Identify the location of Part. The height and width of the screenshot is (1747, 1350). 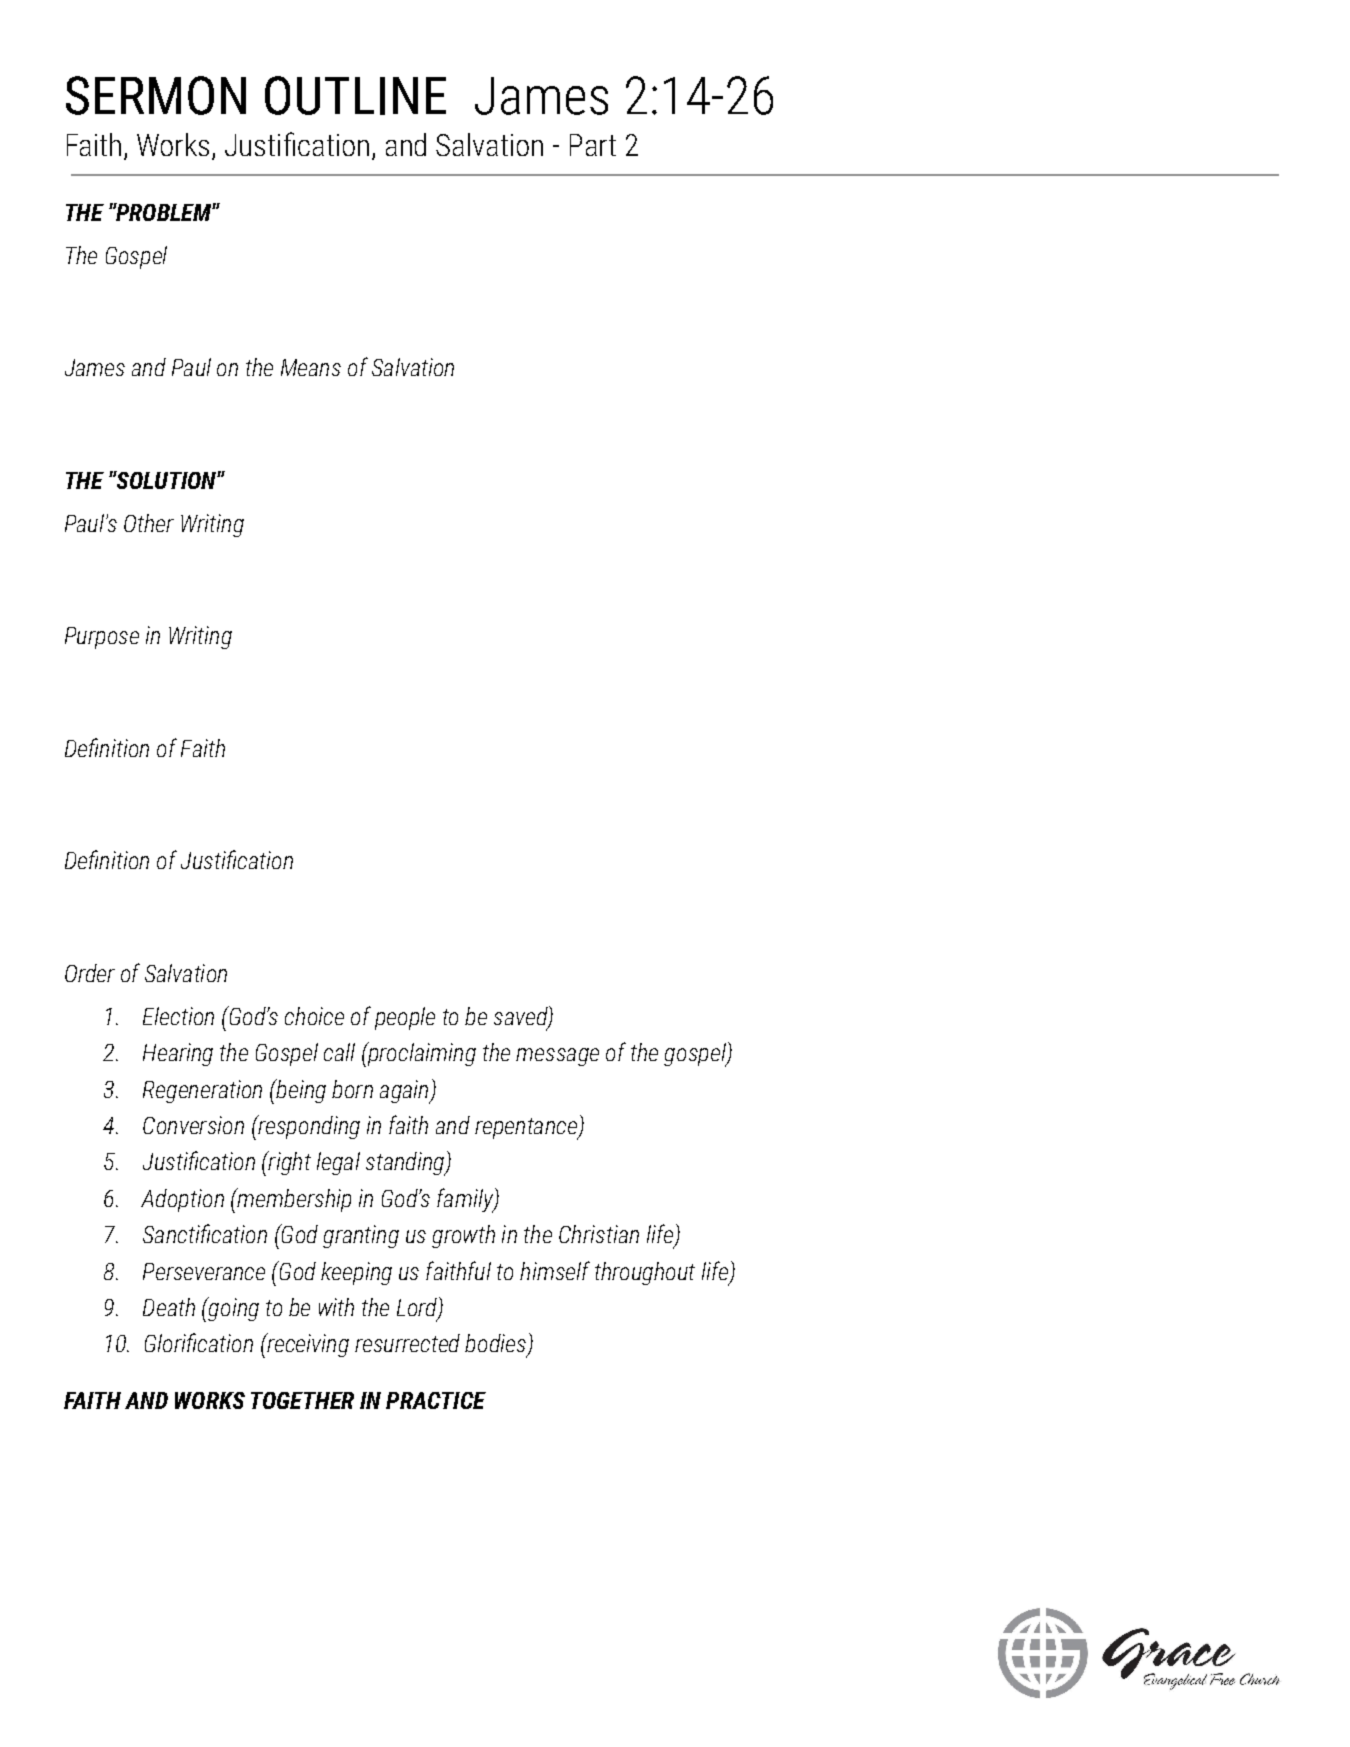
(593, 145).
